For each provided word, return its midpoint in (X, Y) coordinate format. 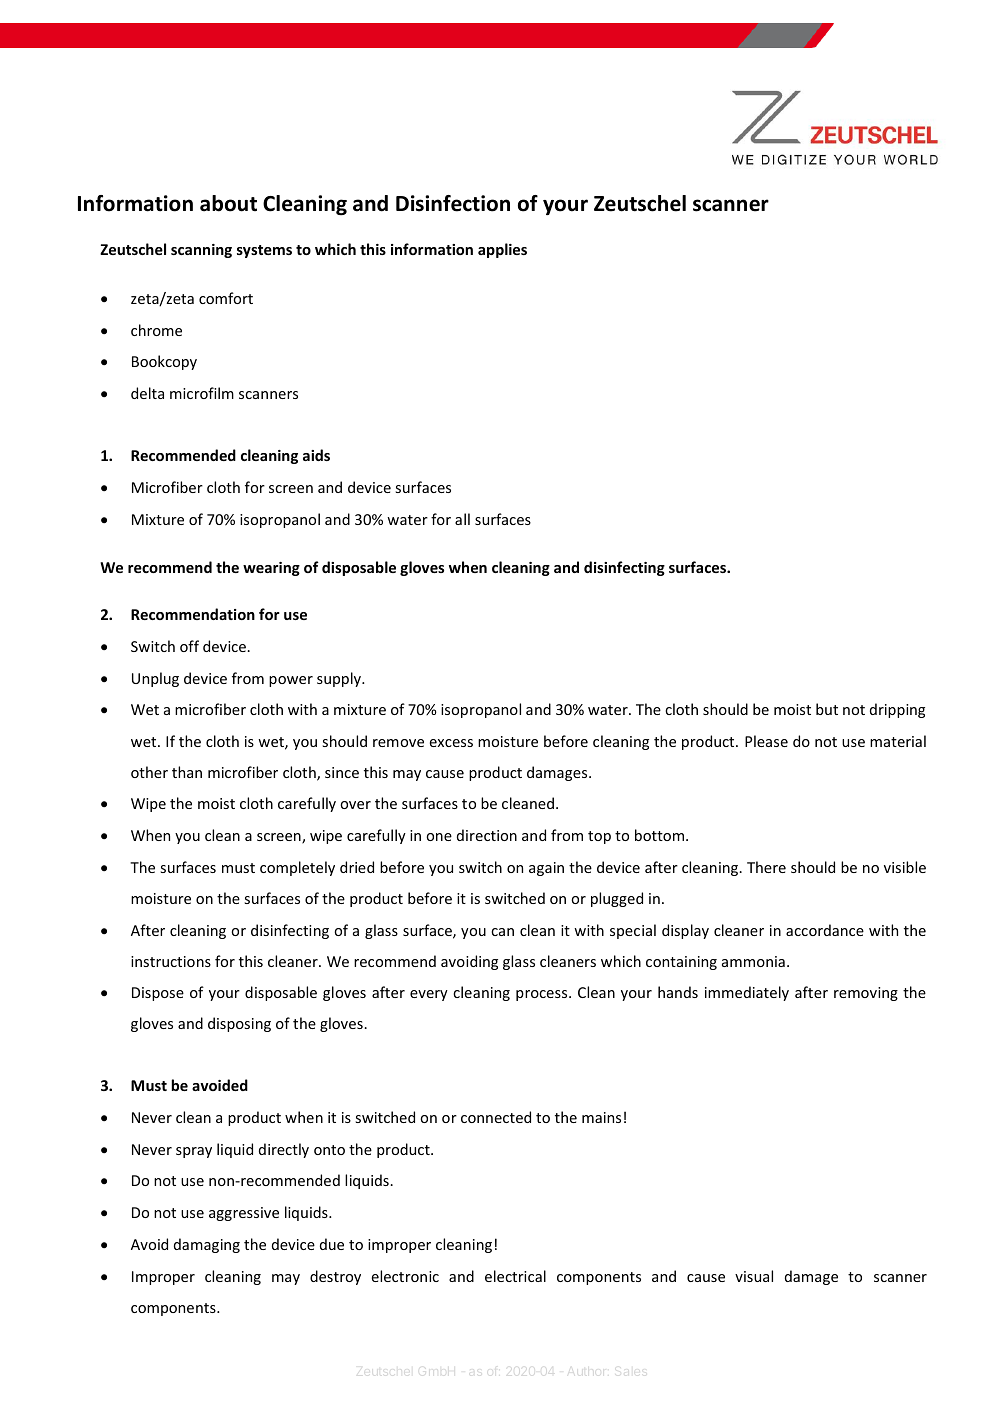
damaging (207, 1245)
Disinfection (453, 203)
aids (316, 455)
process (543, 995)
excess (451, 743)
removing (866, 994)
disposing (239, 1024)
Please (766, 741)
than (187, 772)
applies (502, 250)
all (462, 519)
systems (264, 251)
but (827, 709)
